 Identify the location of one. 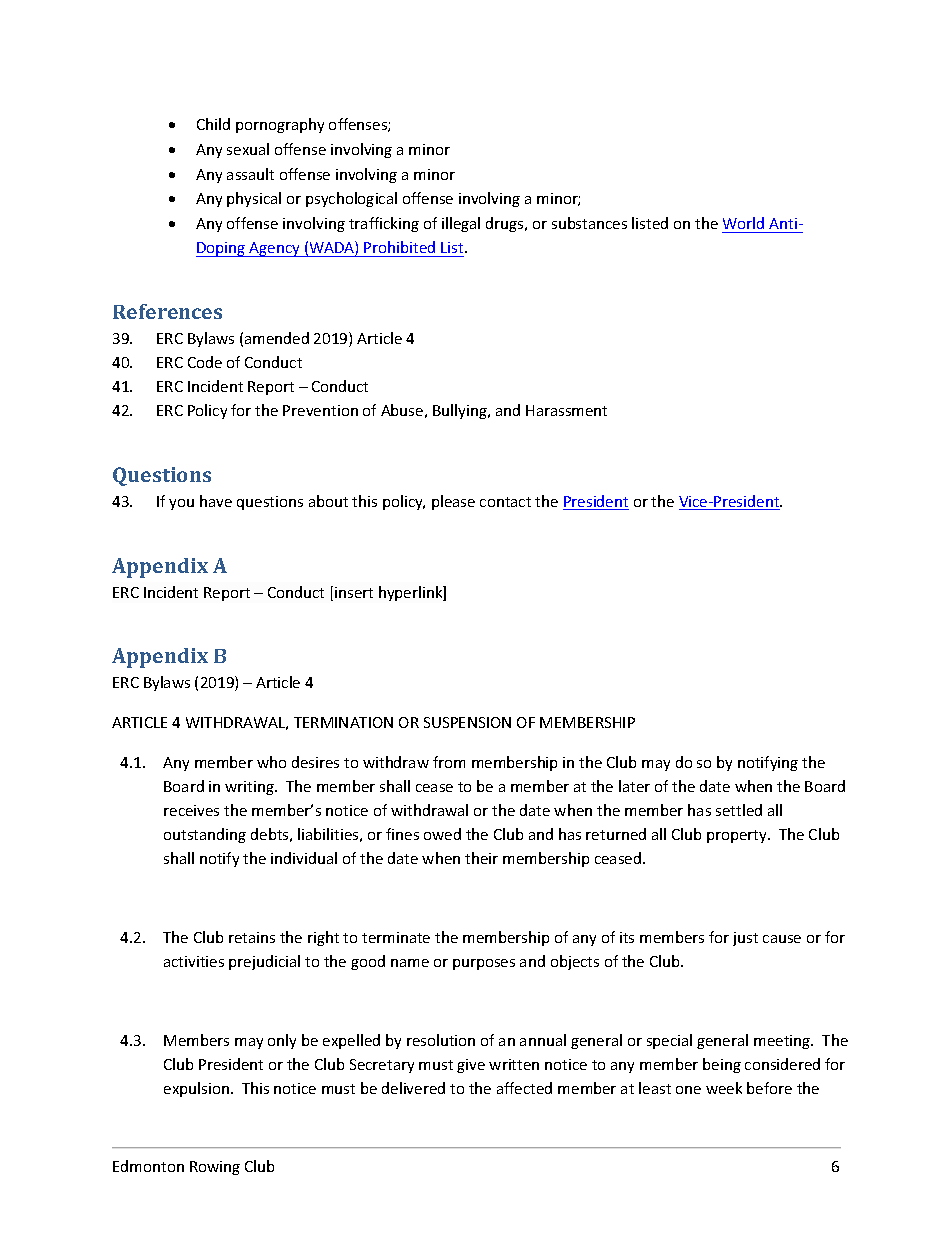
(688, 1090).
